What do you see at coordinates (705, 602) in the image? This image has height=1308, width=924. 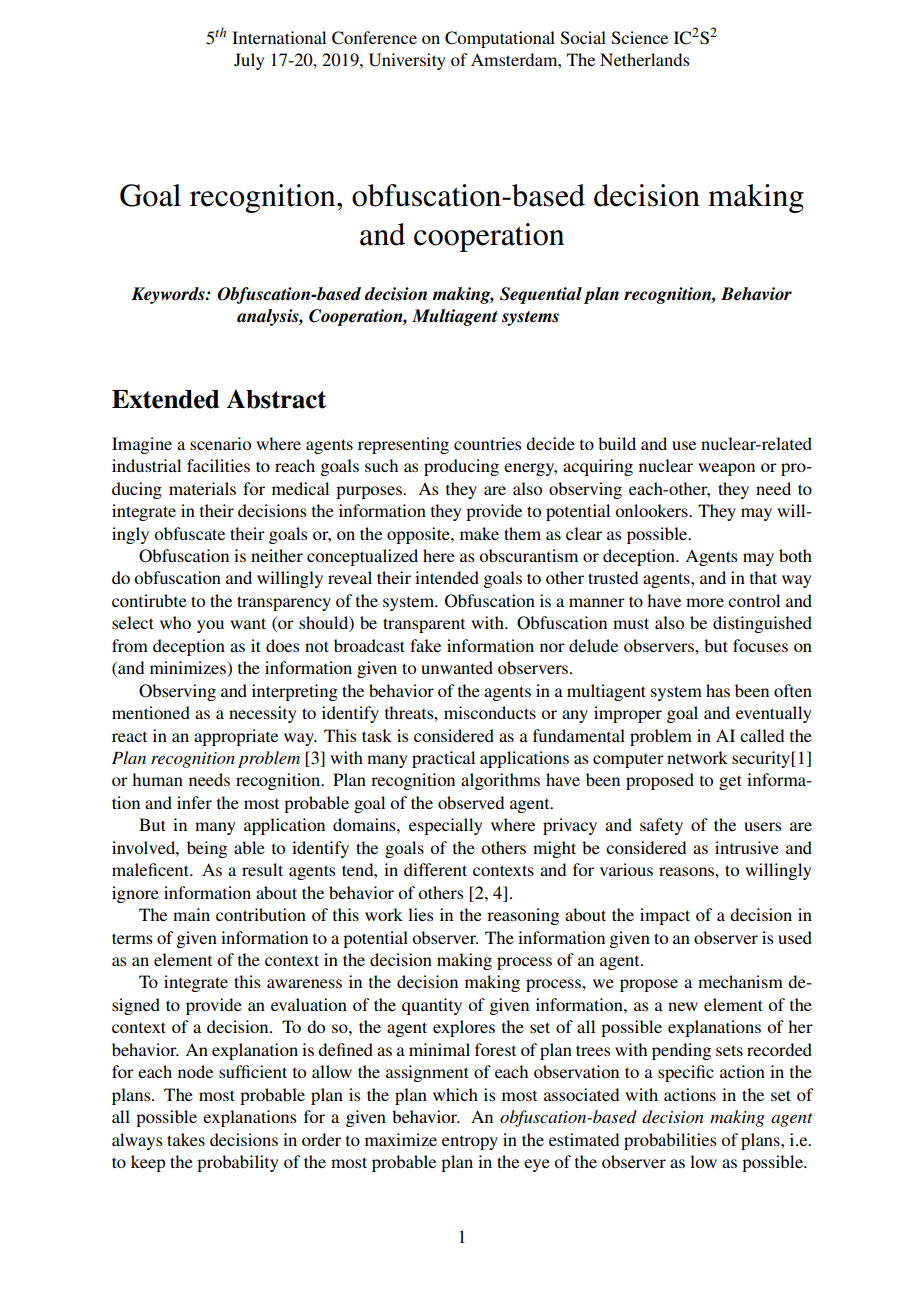 I see `more` at bounding box center [705, 602].
